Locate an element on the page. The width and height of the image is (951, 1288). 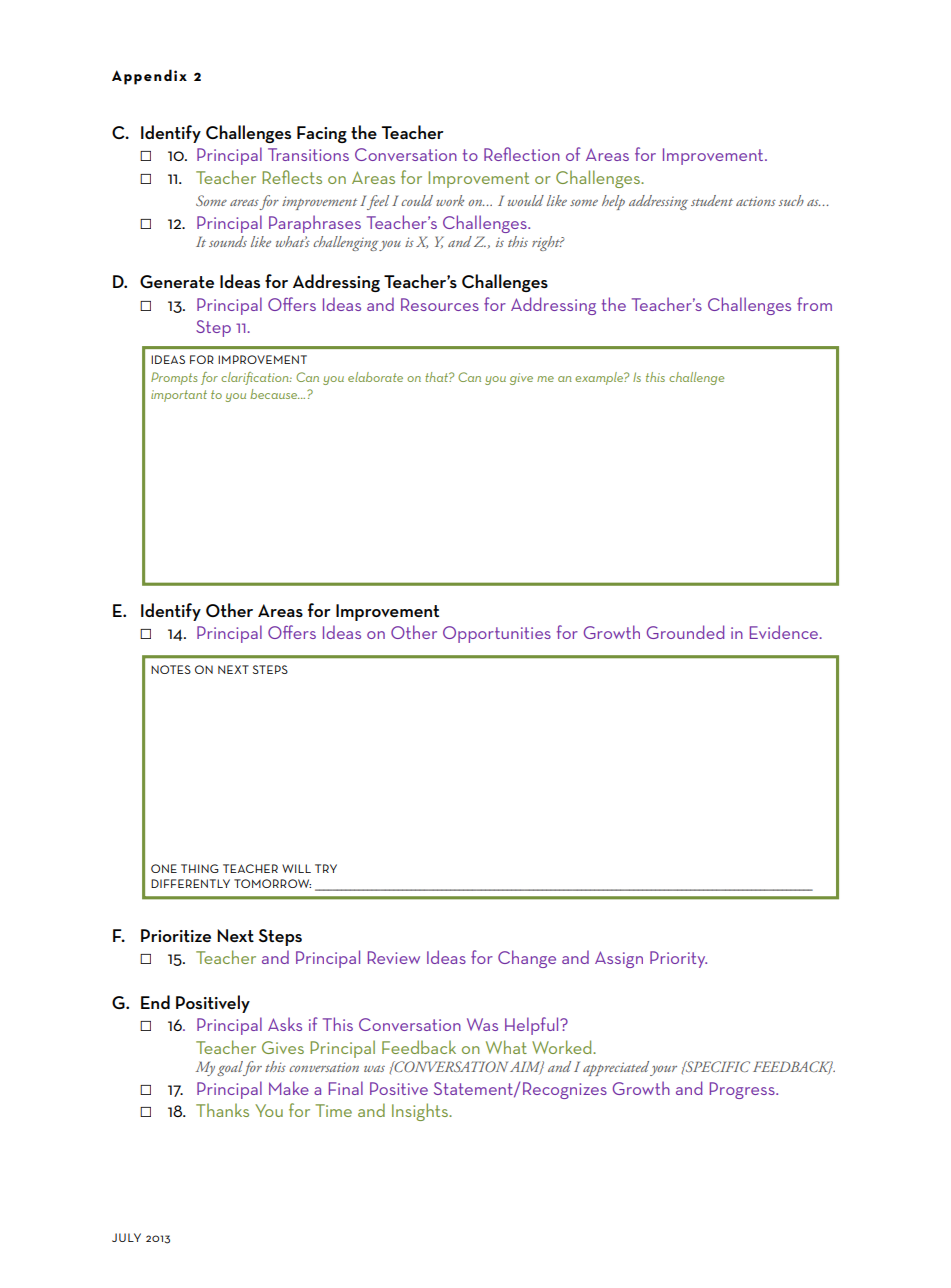
elaborate is located at coordinates (375, 377).
